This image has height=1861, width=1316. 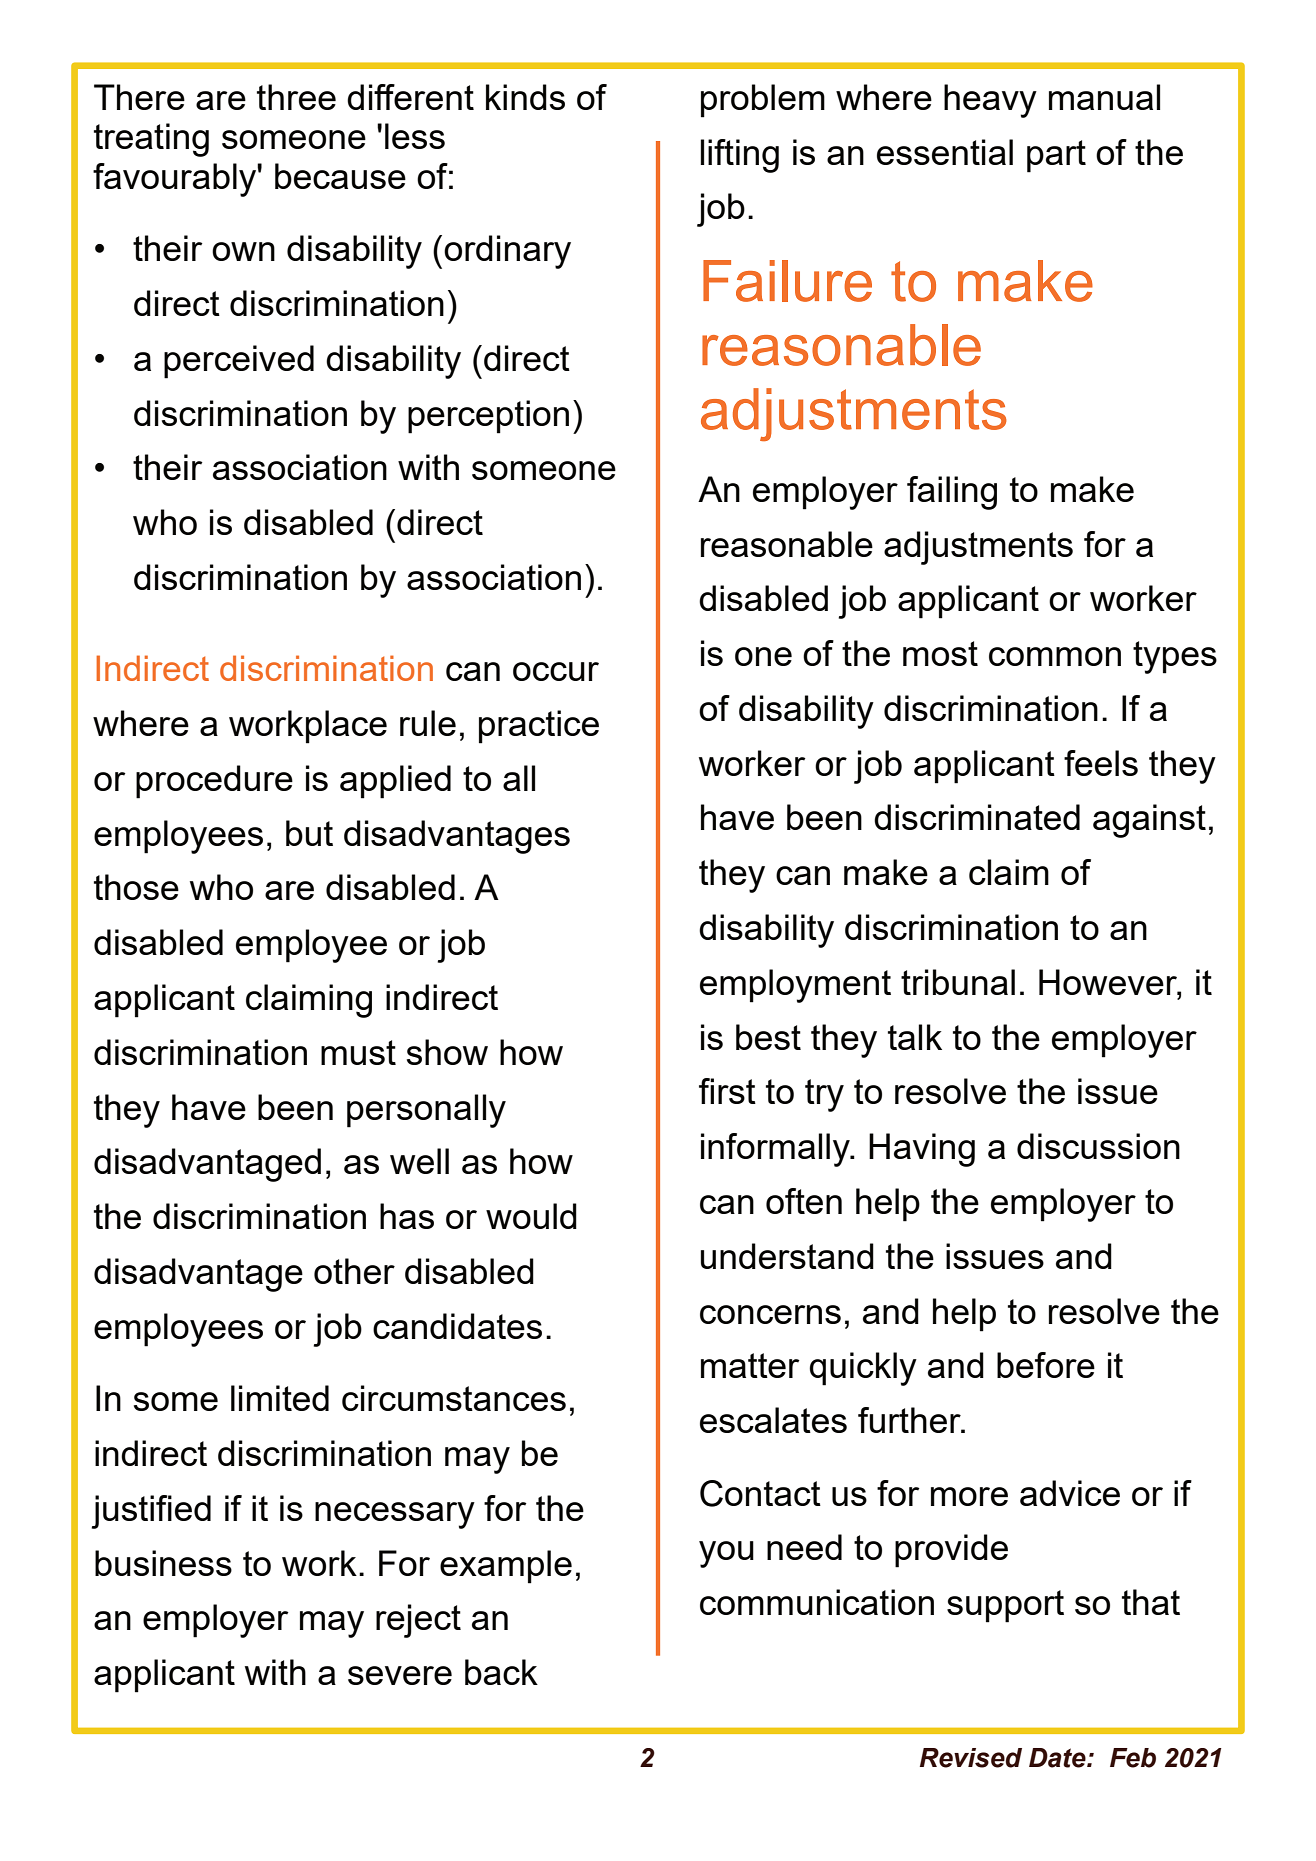 What do you see at coordinates (296, 97) in the image?
I see `three` at bounding box center [296, 97].
